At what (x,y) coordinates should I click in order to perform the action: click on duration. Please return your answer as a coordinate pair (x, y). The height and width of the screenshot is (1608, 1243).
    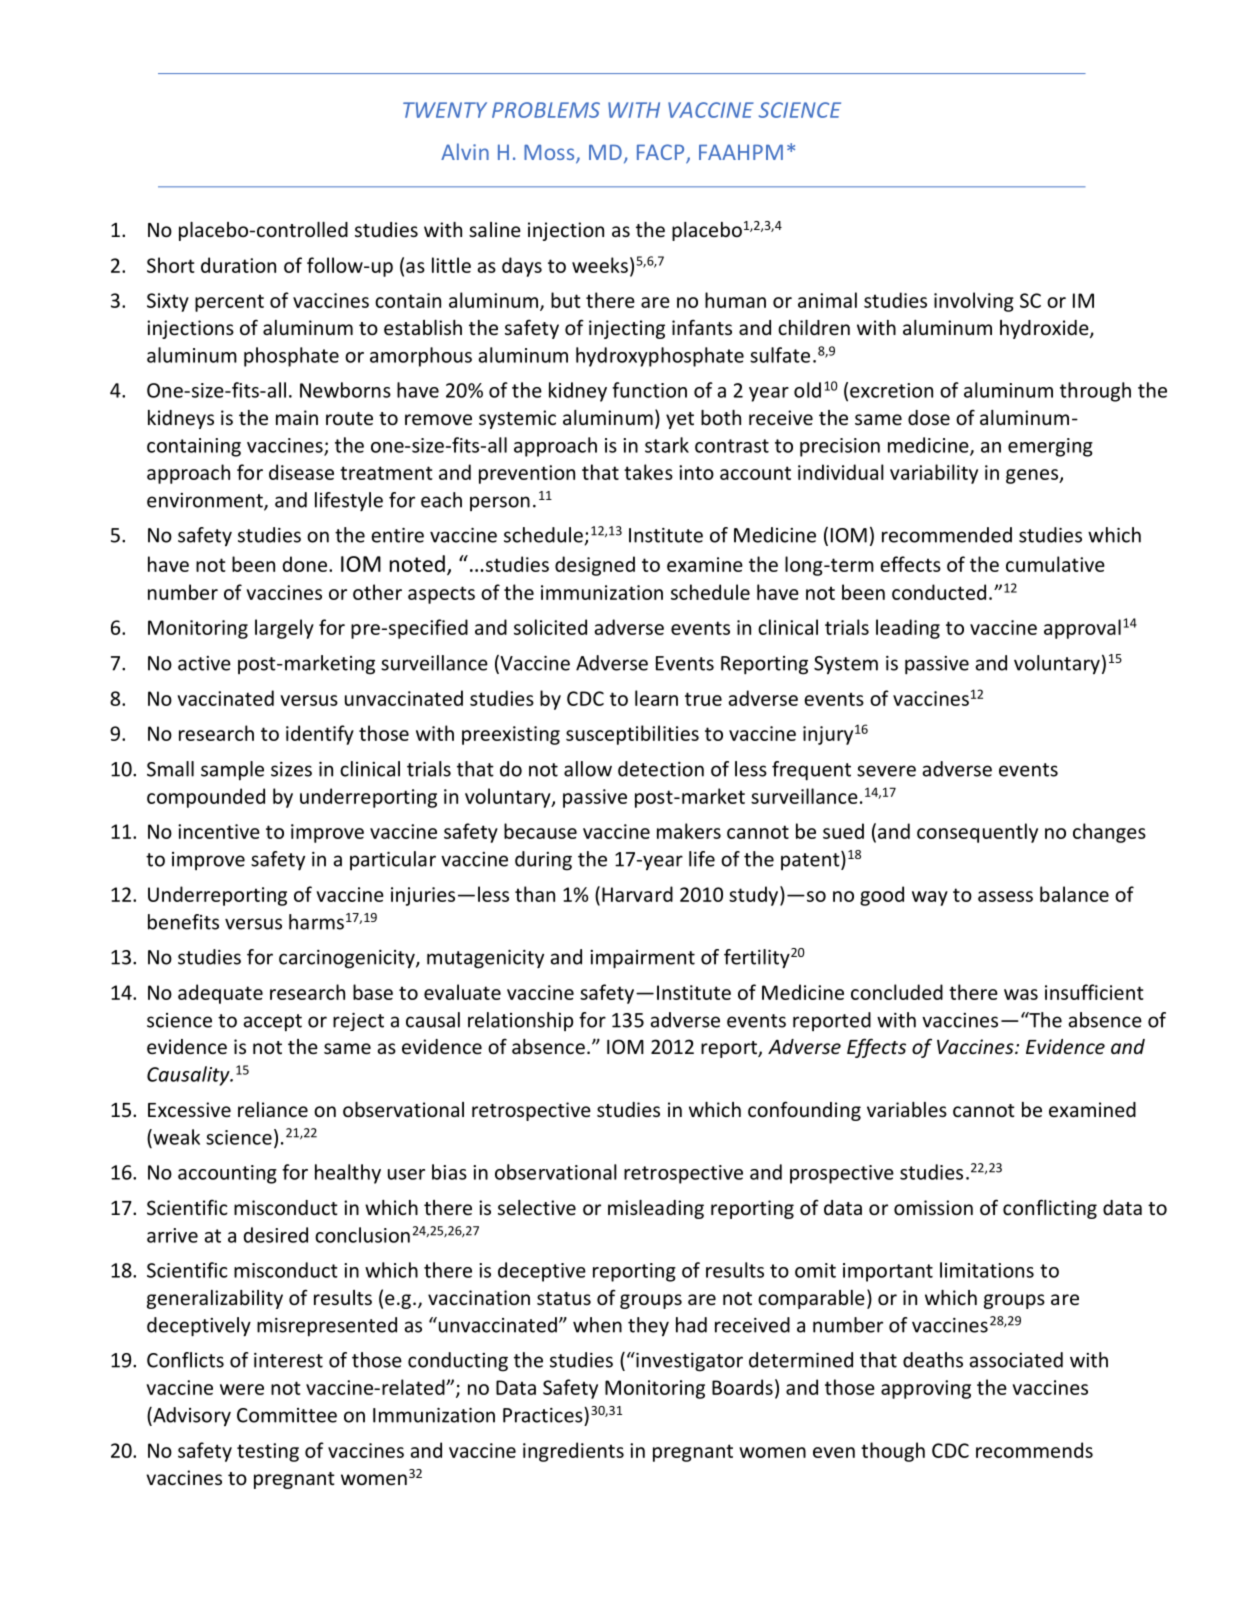
    Looking at the image, I should click on (238, 265).
